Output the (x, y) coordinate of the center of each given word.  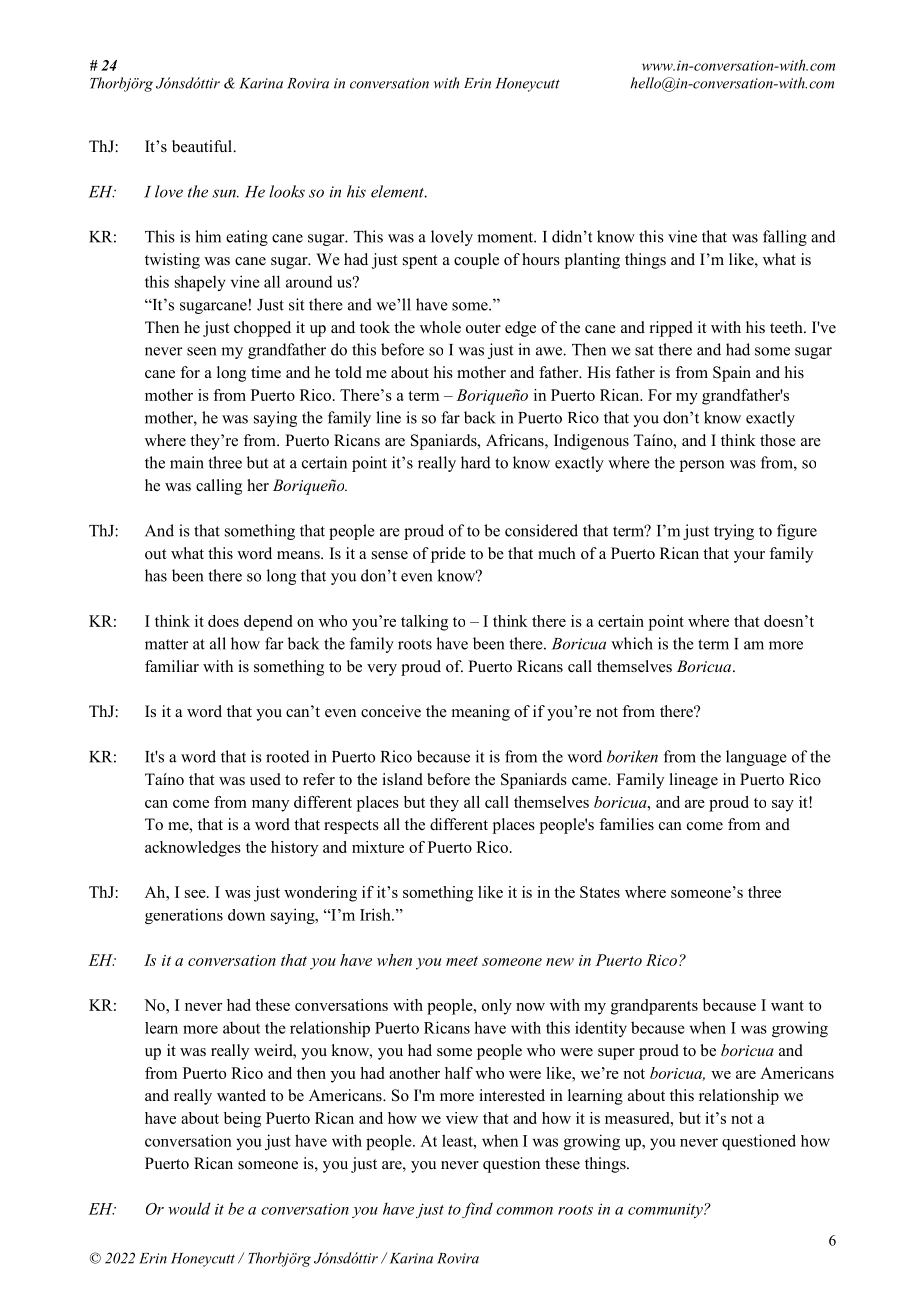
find (477, 1210)
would (189, 1208)
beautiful (203, 146)
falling (785, 238)
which (632, 643)
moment (506, 237)
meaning (481, 713)
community (666, 1210)
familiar (172, 666)
